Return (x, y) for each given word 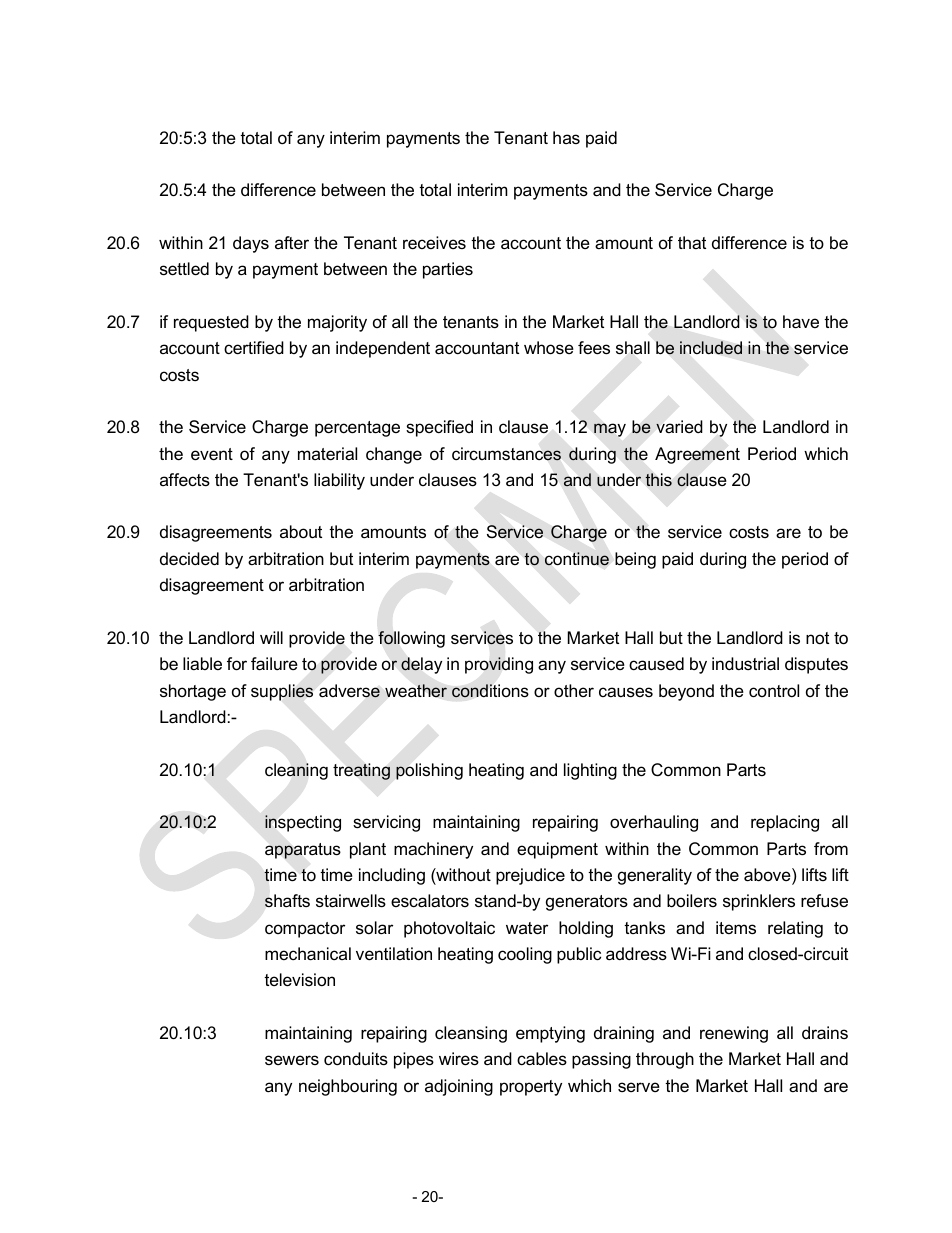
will (271, 637)
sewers (292, 1060)
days (251, 244)
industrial (745, 664)
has (566, 137)
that (692, 242)
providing (499, 665)
